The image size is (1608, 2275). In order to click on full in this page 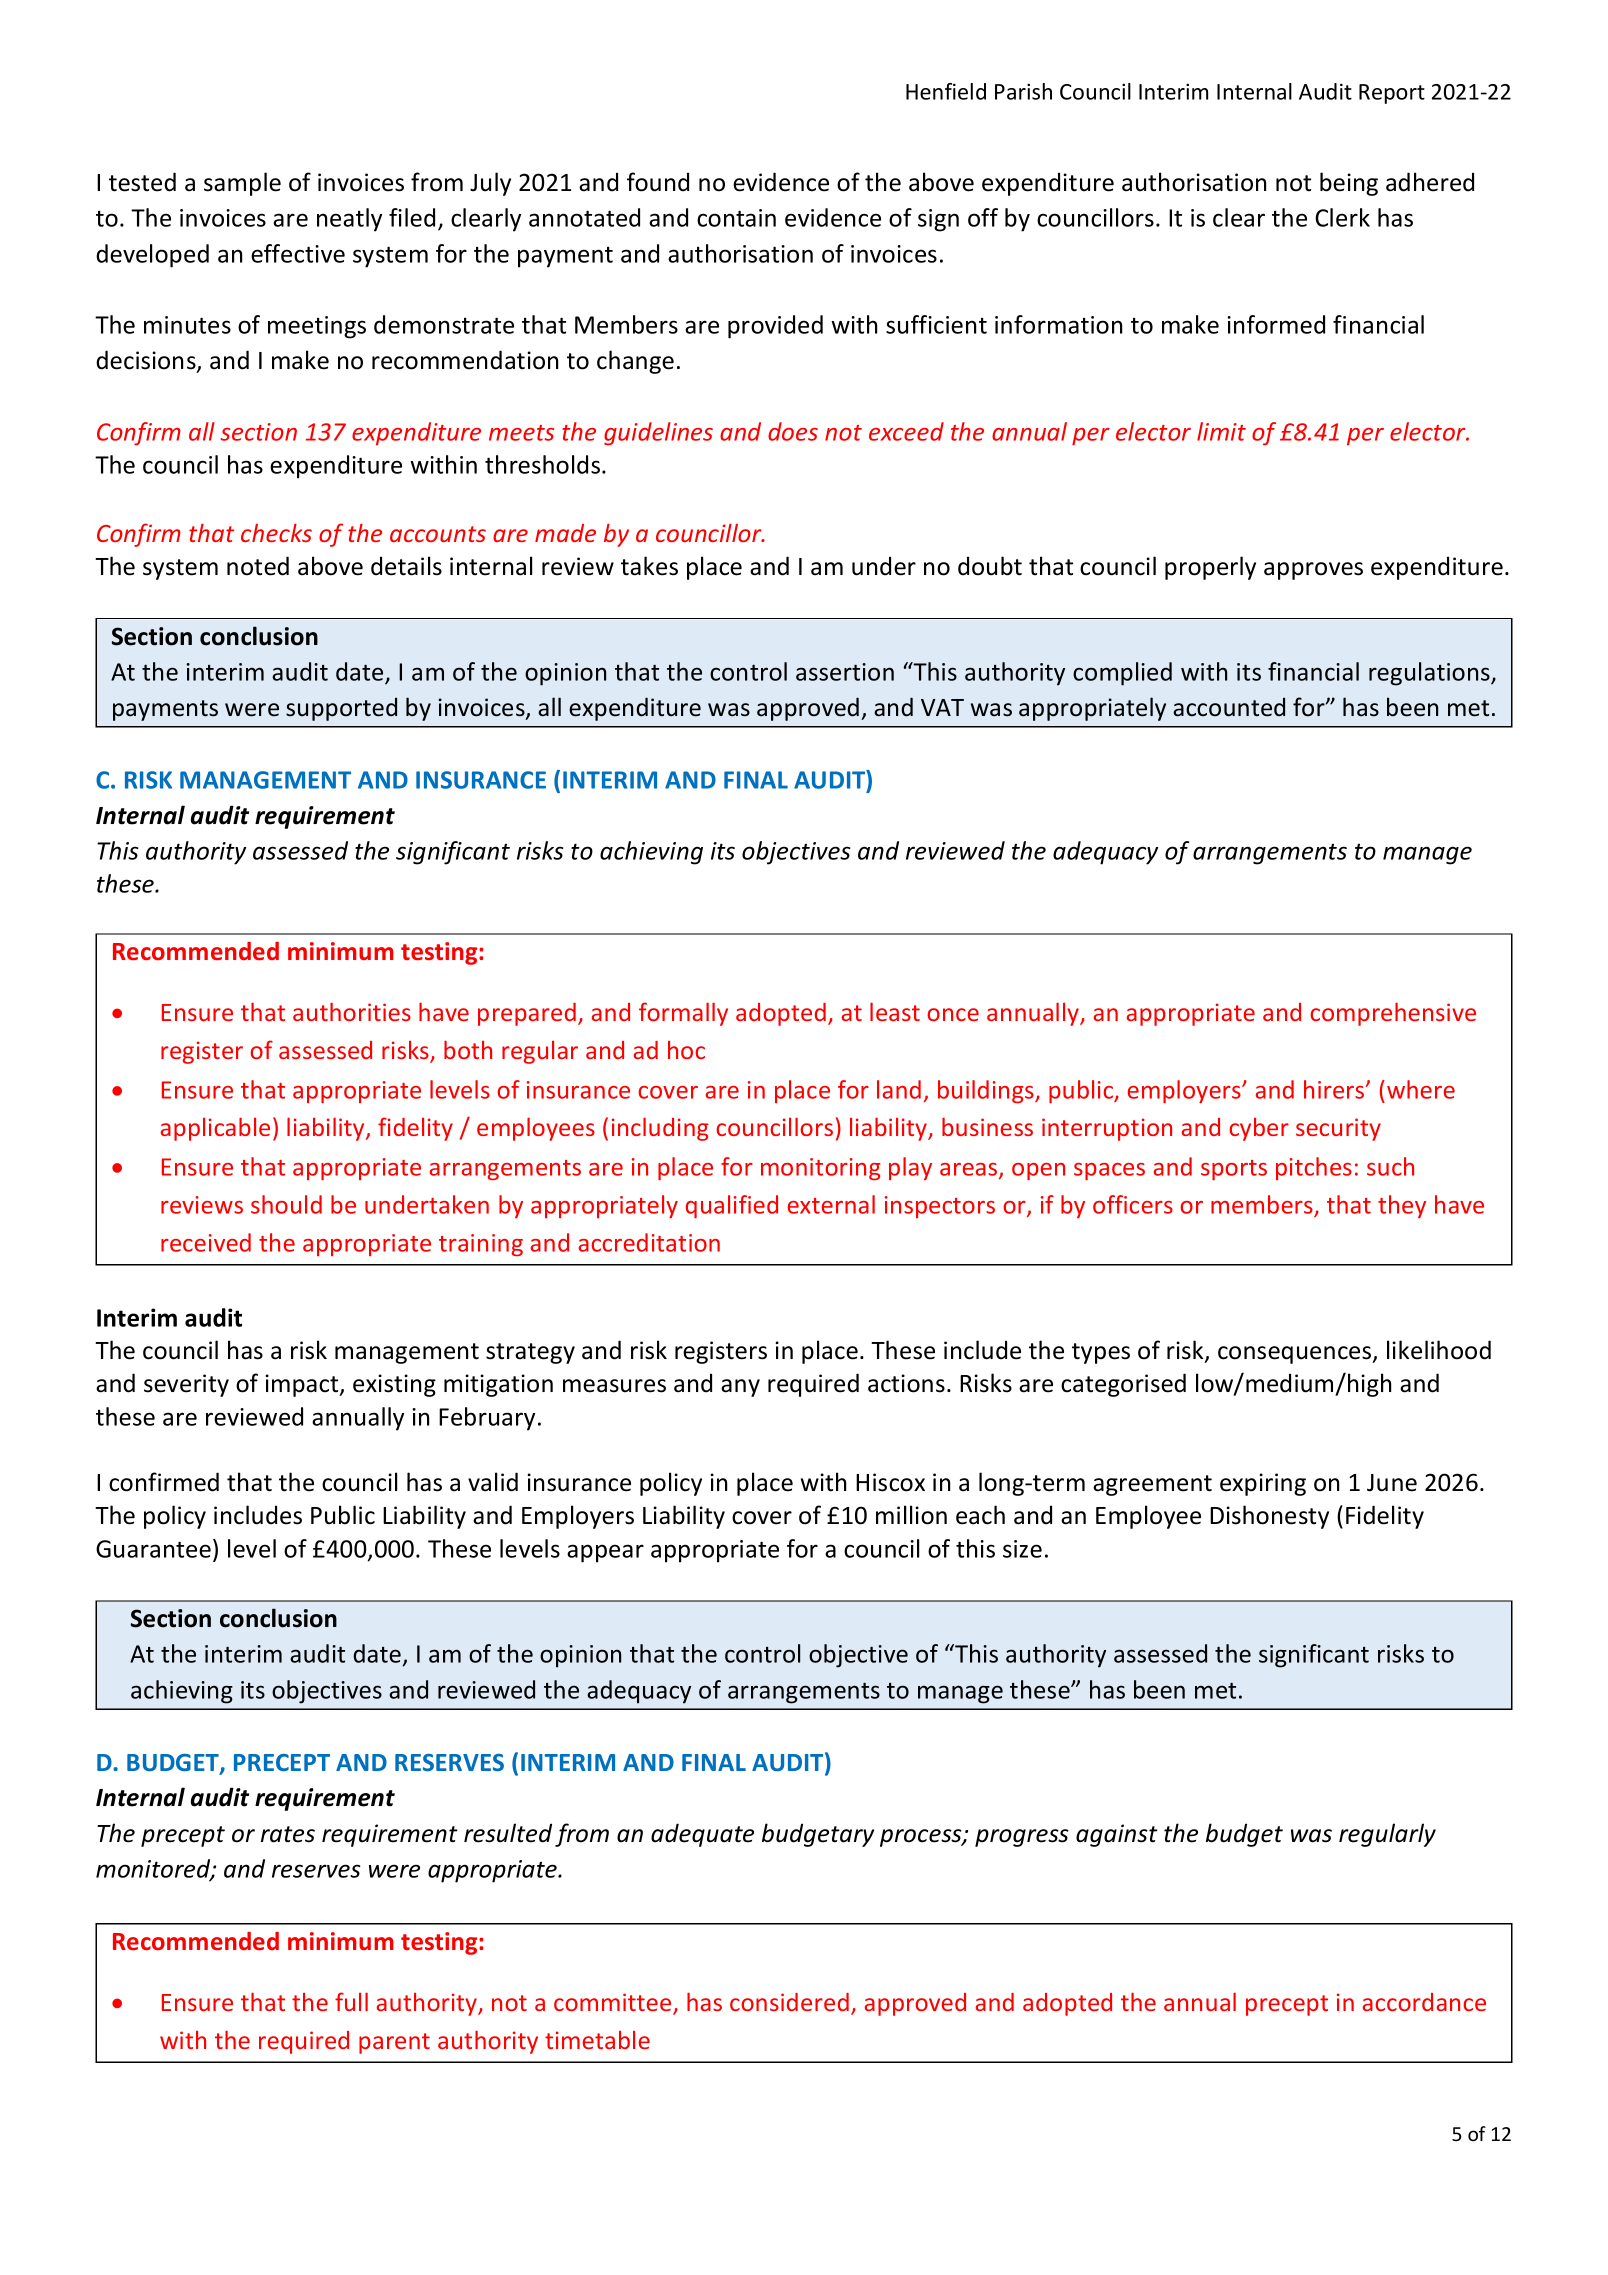, I will do `click(351, 2001)`.
